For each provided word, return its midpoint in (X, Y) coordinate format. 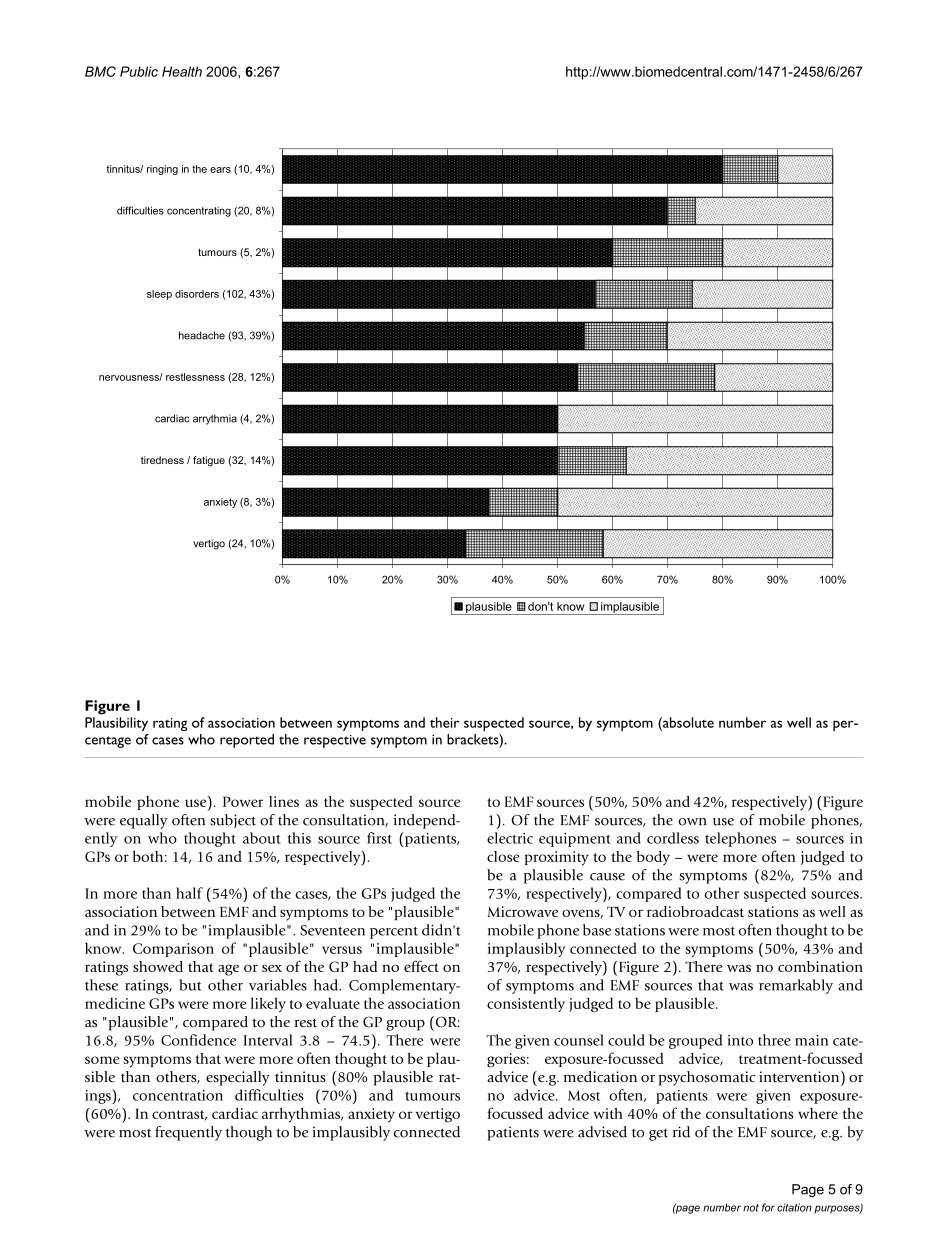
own (693, 822)
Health (182, 71)
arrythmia (215, 419)
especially (238, 1078)
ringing (162, 170)
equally (144, 821)
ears (220, 170)
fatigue (209, 461)
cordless (673, 838)
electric (510, 838)
